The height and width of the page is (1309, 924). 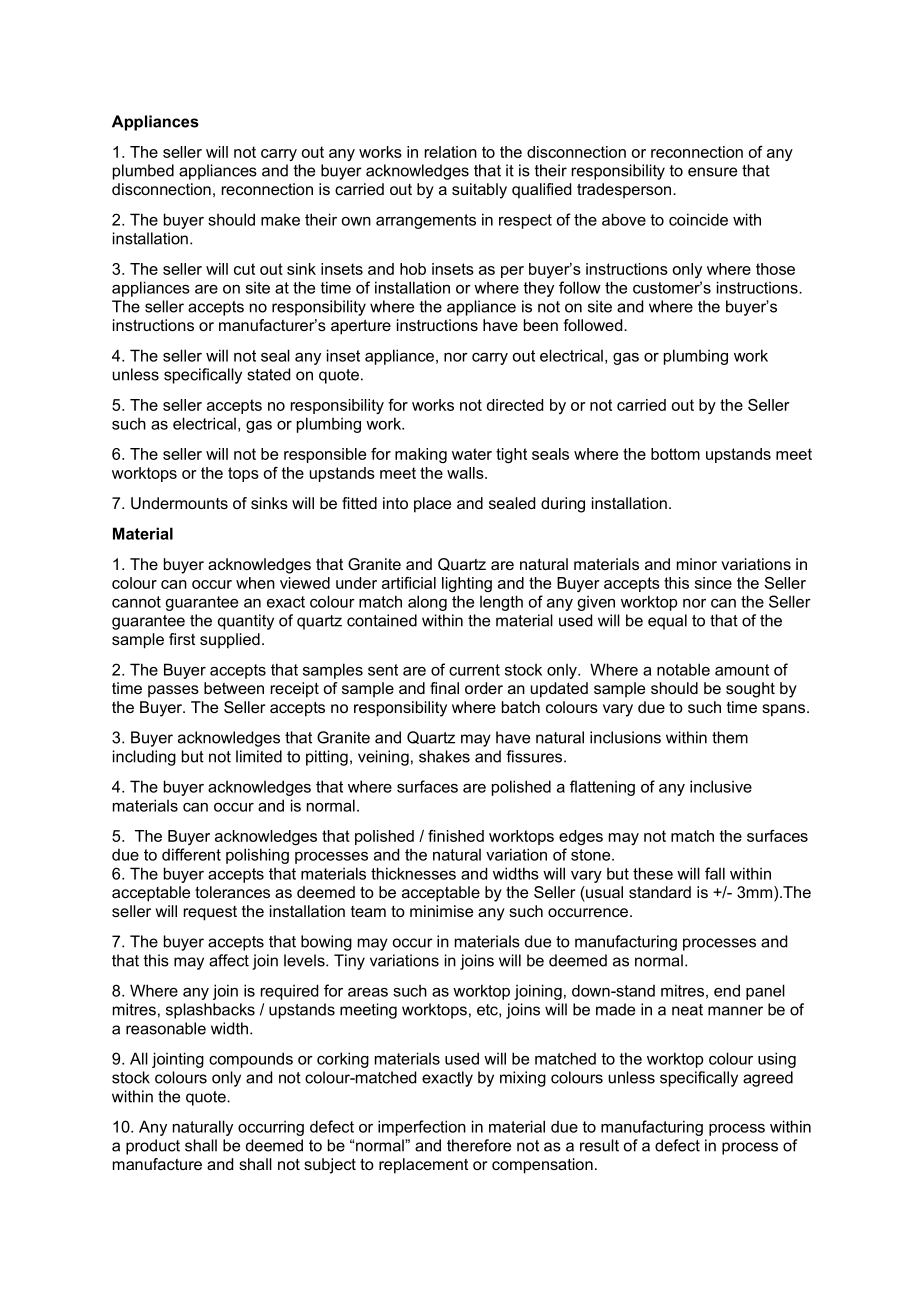 What do you see at coordinates (153, 1147) in the page?
I see `product` at bounding box center [153, 1147].
